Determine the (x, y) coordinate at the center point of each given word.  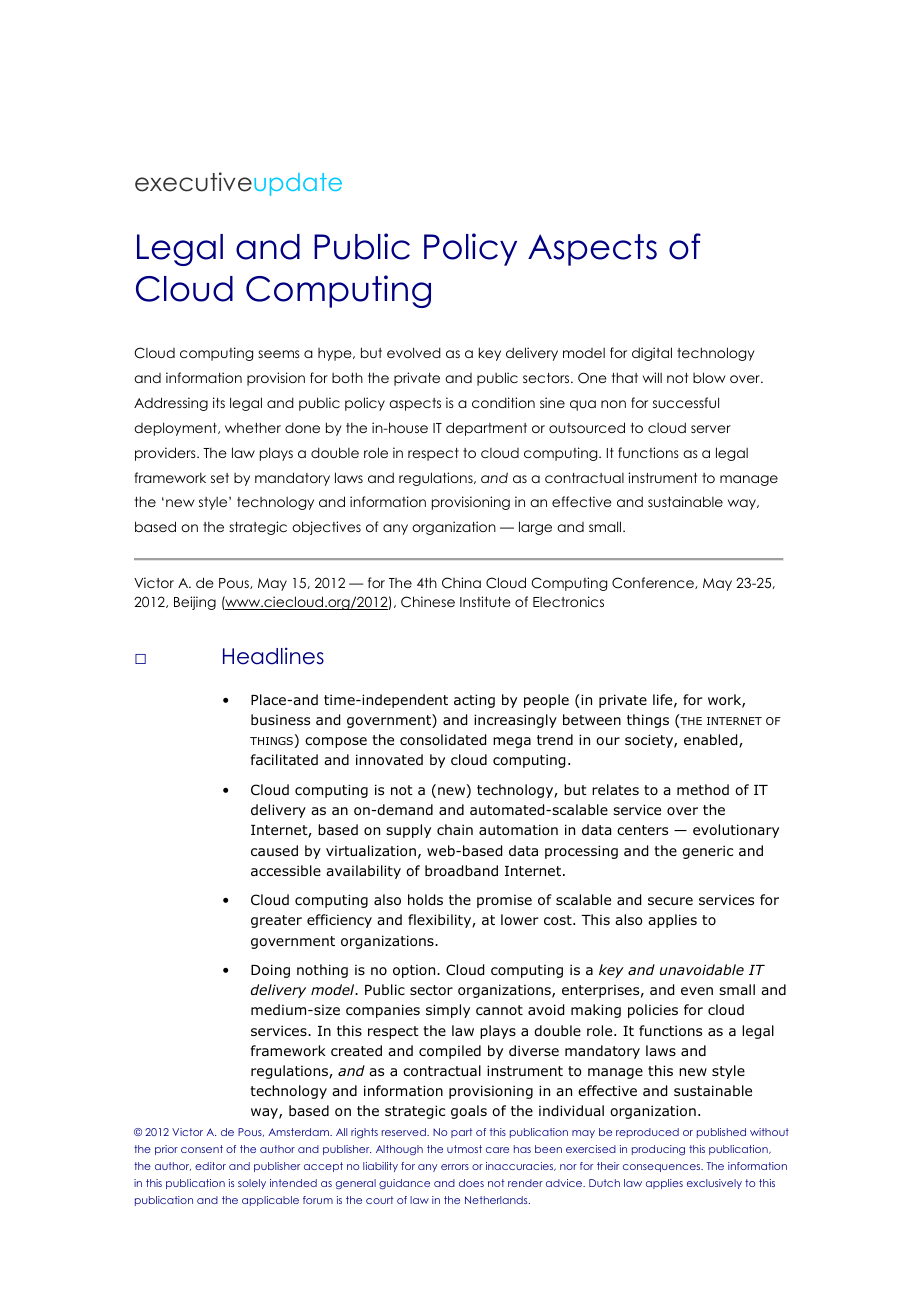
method (703, 789)
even (697, 991)
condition (503, 402)
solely (252, 1184)
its (219, 402)
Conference (654, 583)
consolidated (443, 740)
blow (709, 377)
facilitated (284, 759)
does (471, 1183)
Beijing (195, 603)
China (461, 583)
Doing (270, 971)
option (415, 971)
